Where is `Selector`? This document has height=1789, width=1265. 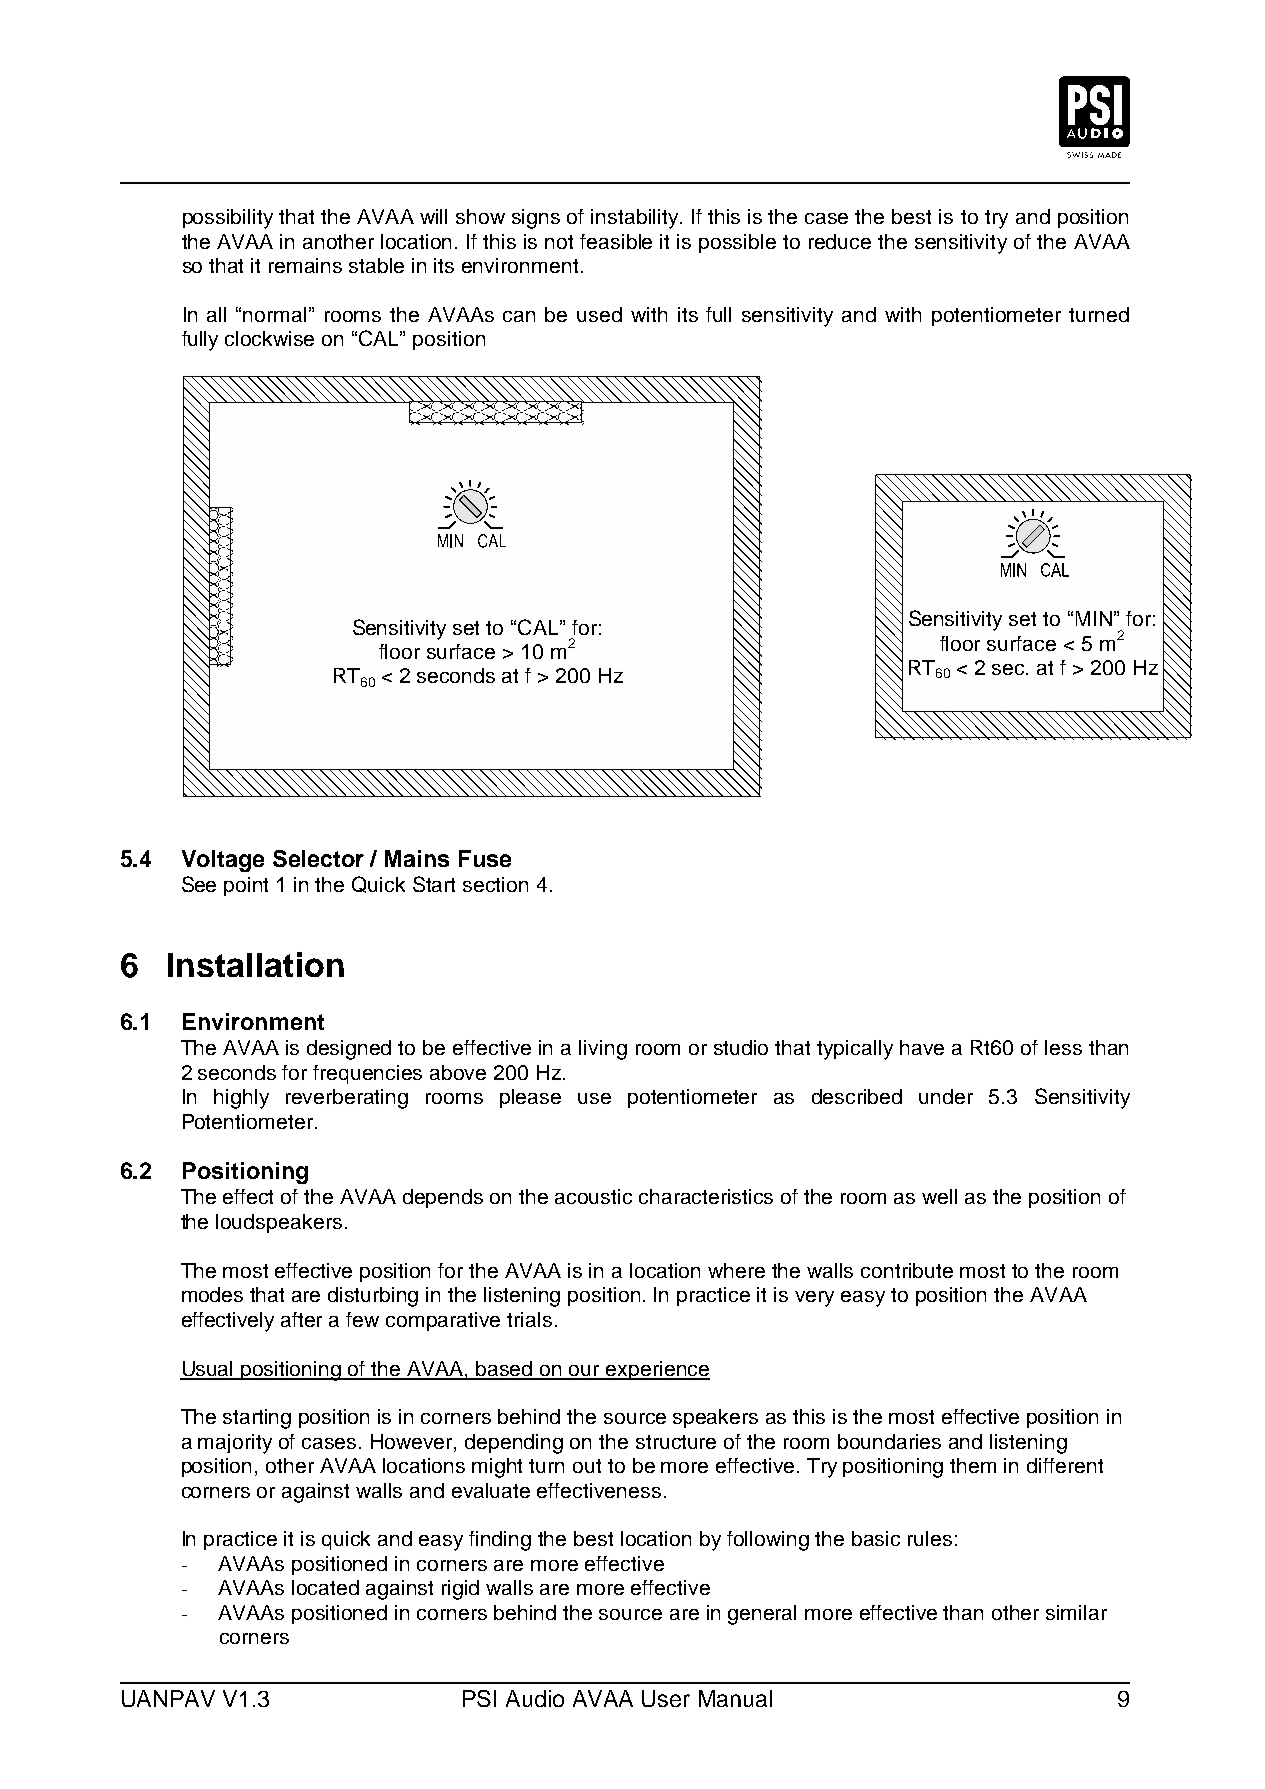 Selector is located at coordinates (318, 858).
